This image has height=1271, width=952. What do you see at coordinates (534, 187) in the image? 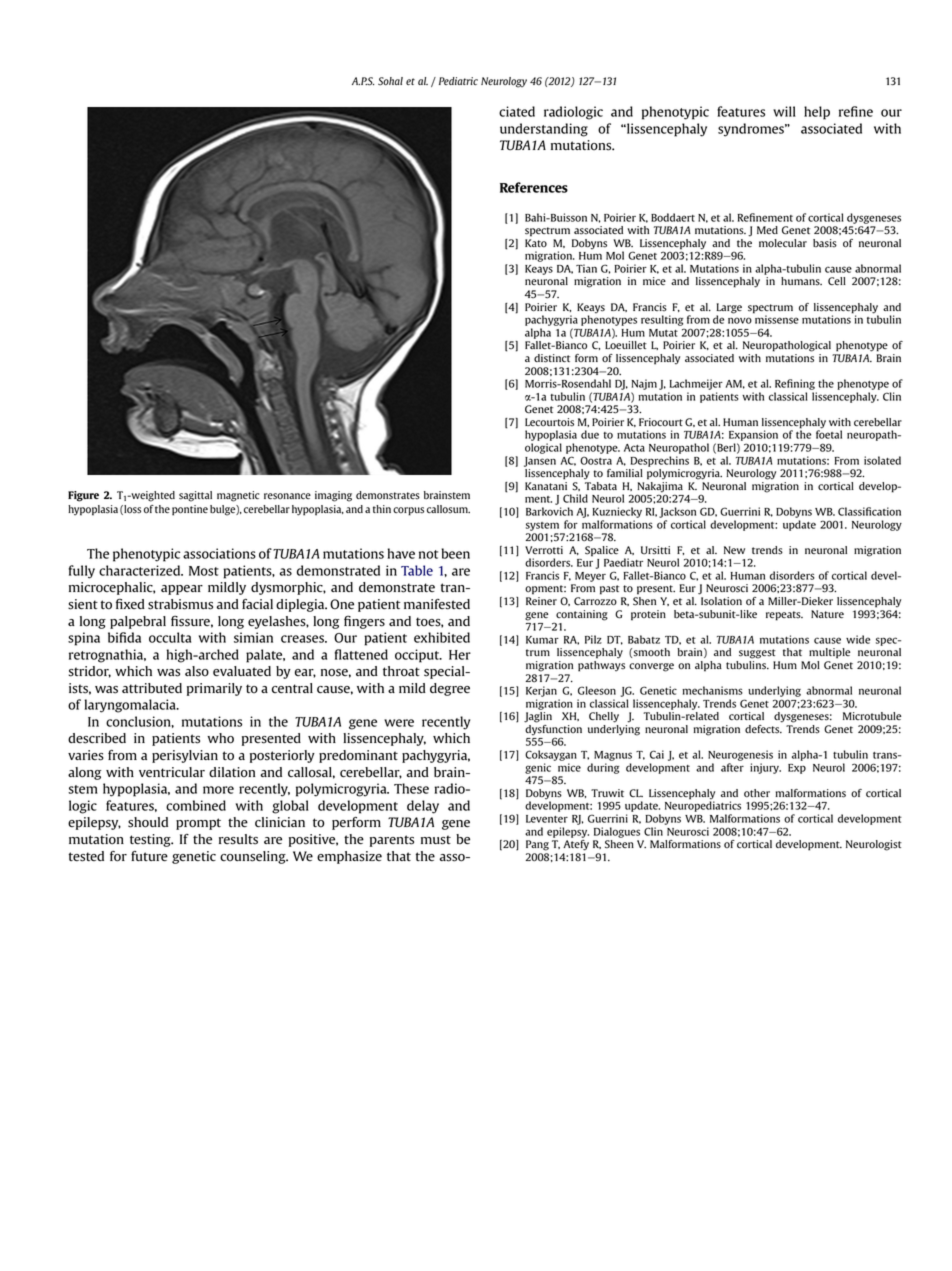
I see `References` at bounding box center [534, 187].
